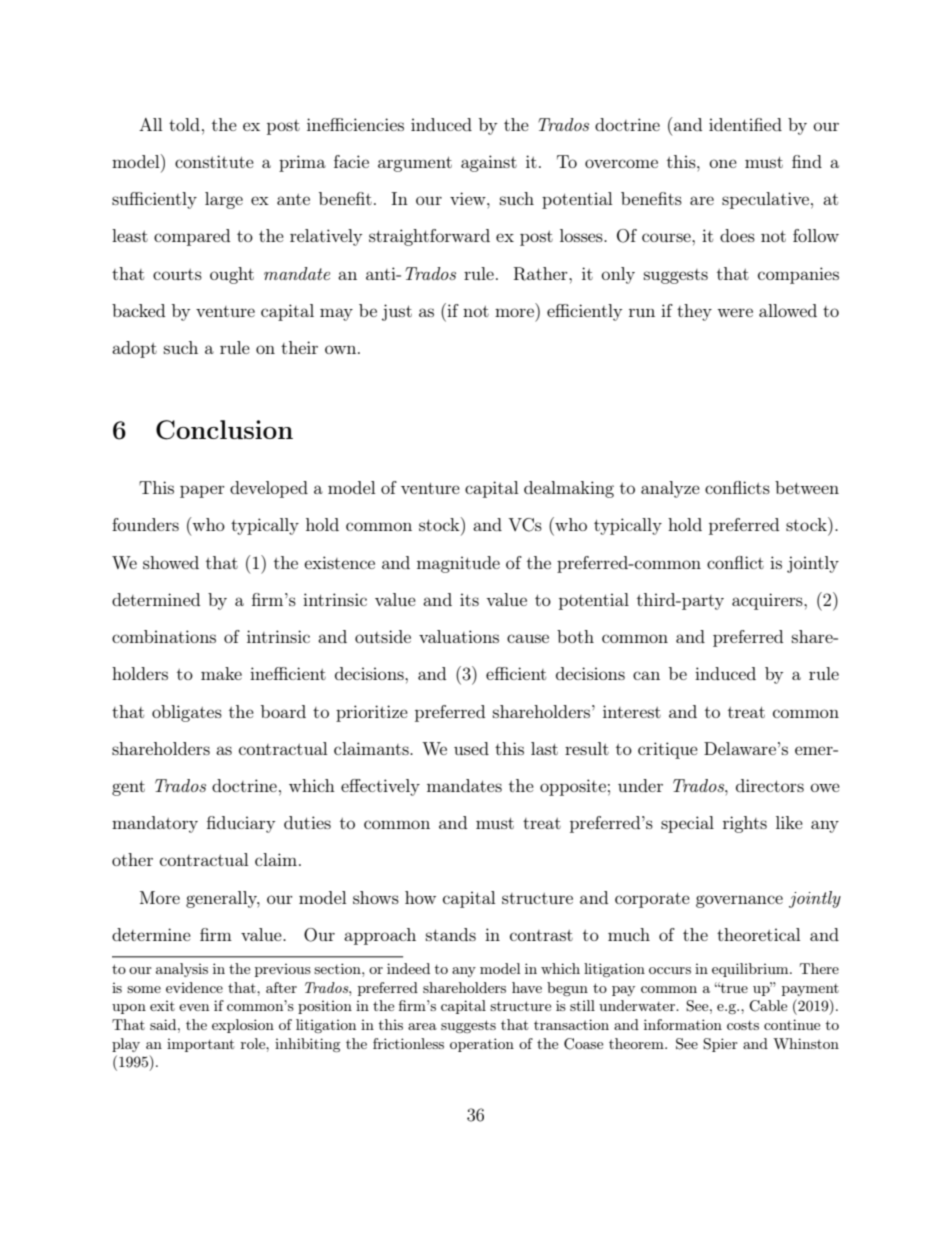  What do you see at coordinates (482, 1045) in the screenshot?
I see `operation` at bounding box center [482, 1045].
